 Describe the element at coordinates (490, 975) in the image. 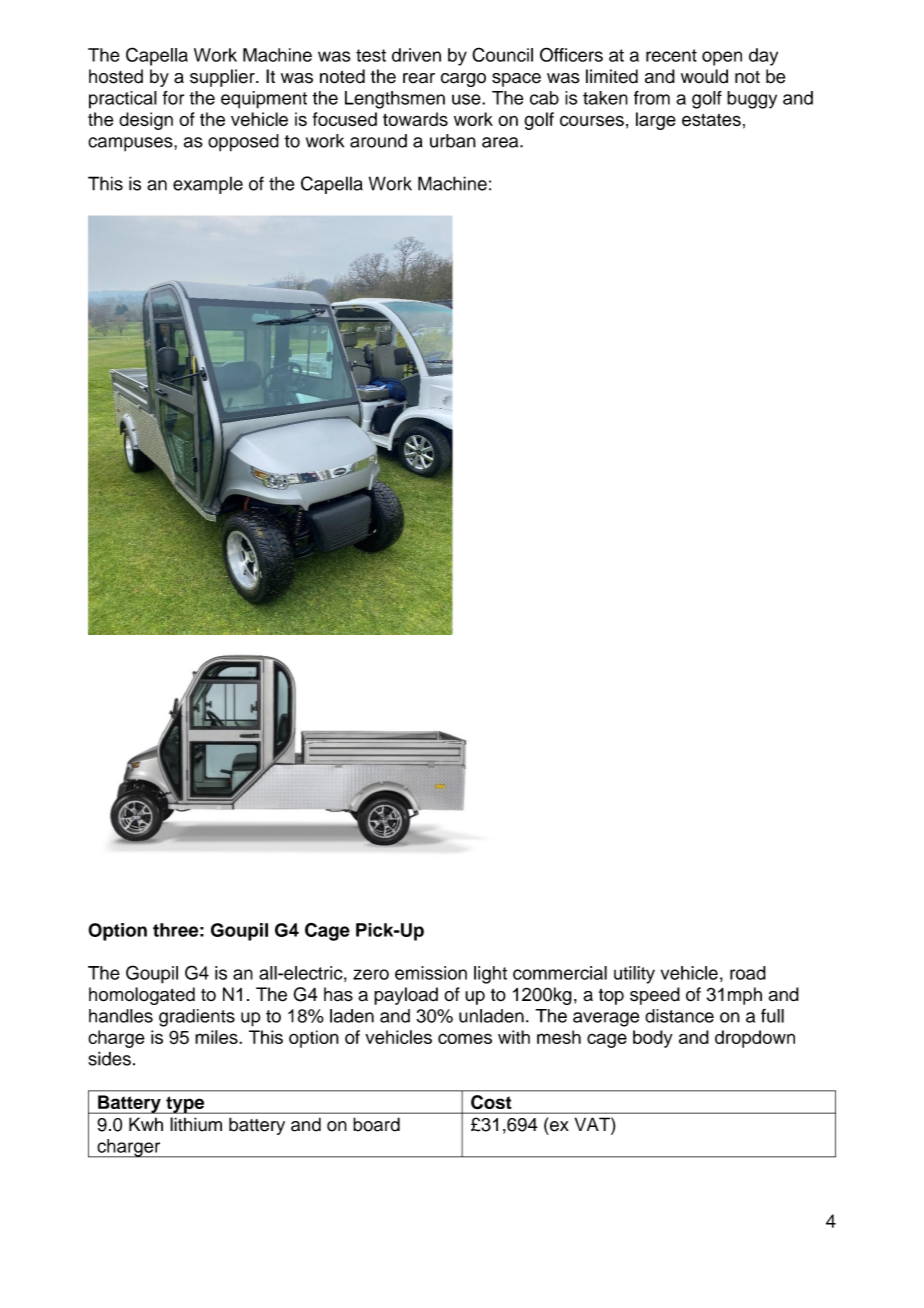

I see `light` at that location.
